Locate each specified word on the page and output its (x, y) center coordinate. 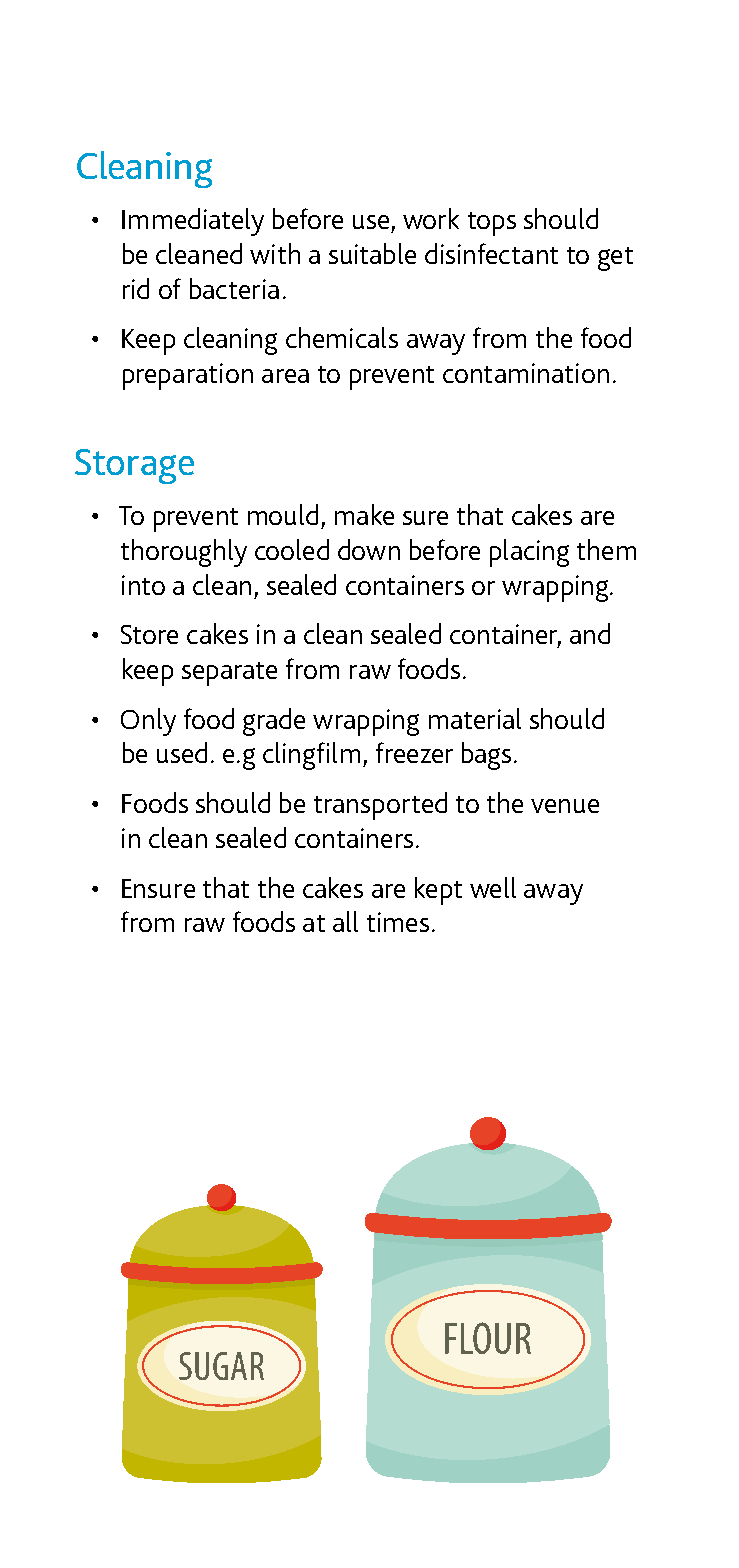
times (398, 922)
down (369, 549)
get (615, 259)
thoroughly (184, 553)
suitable (372, 253)
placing (529, 553)
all (345, 921)
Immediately (193, 222)
